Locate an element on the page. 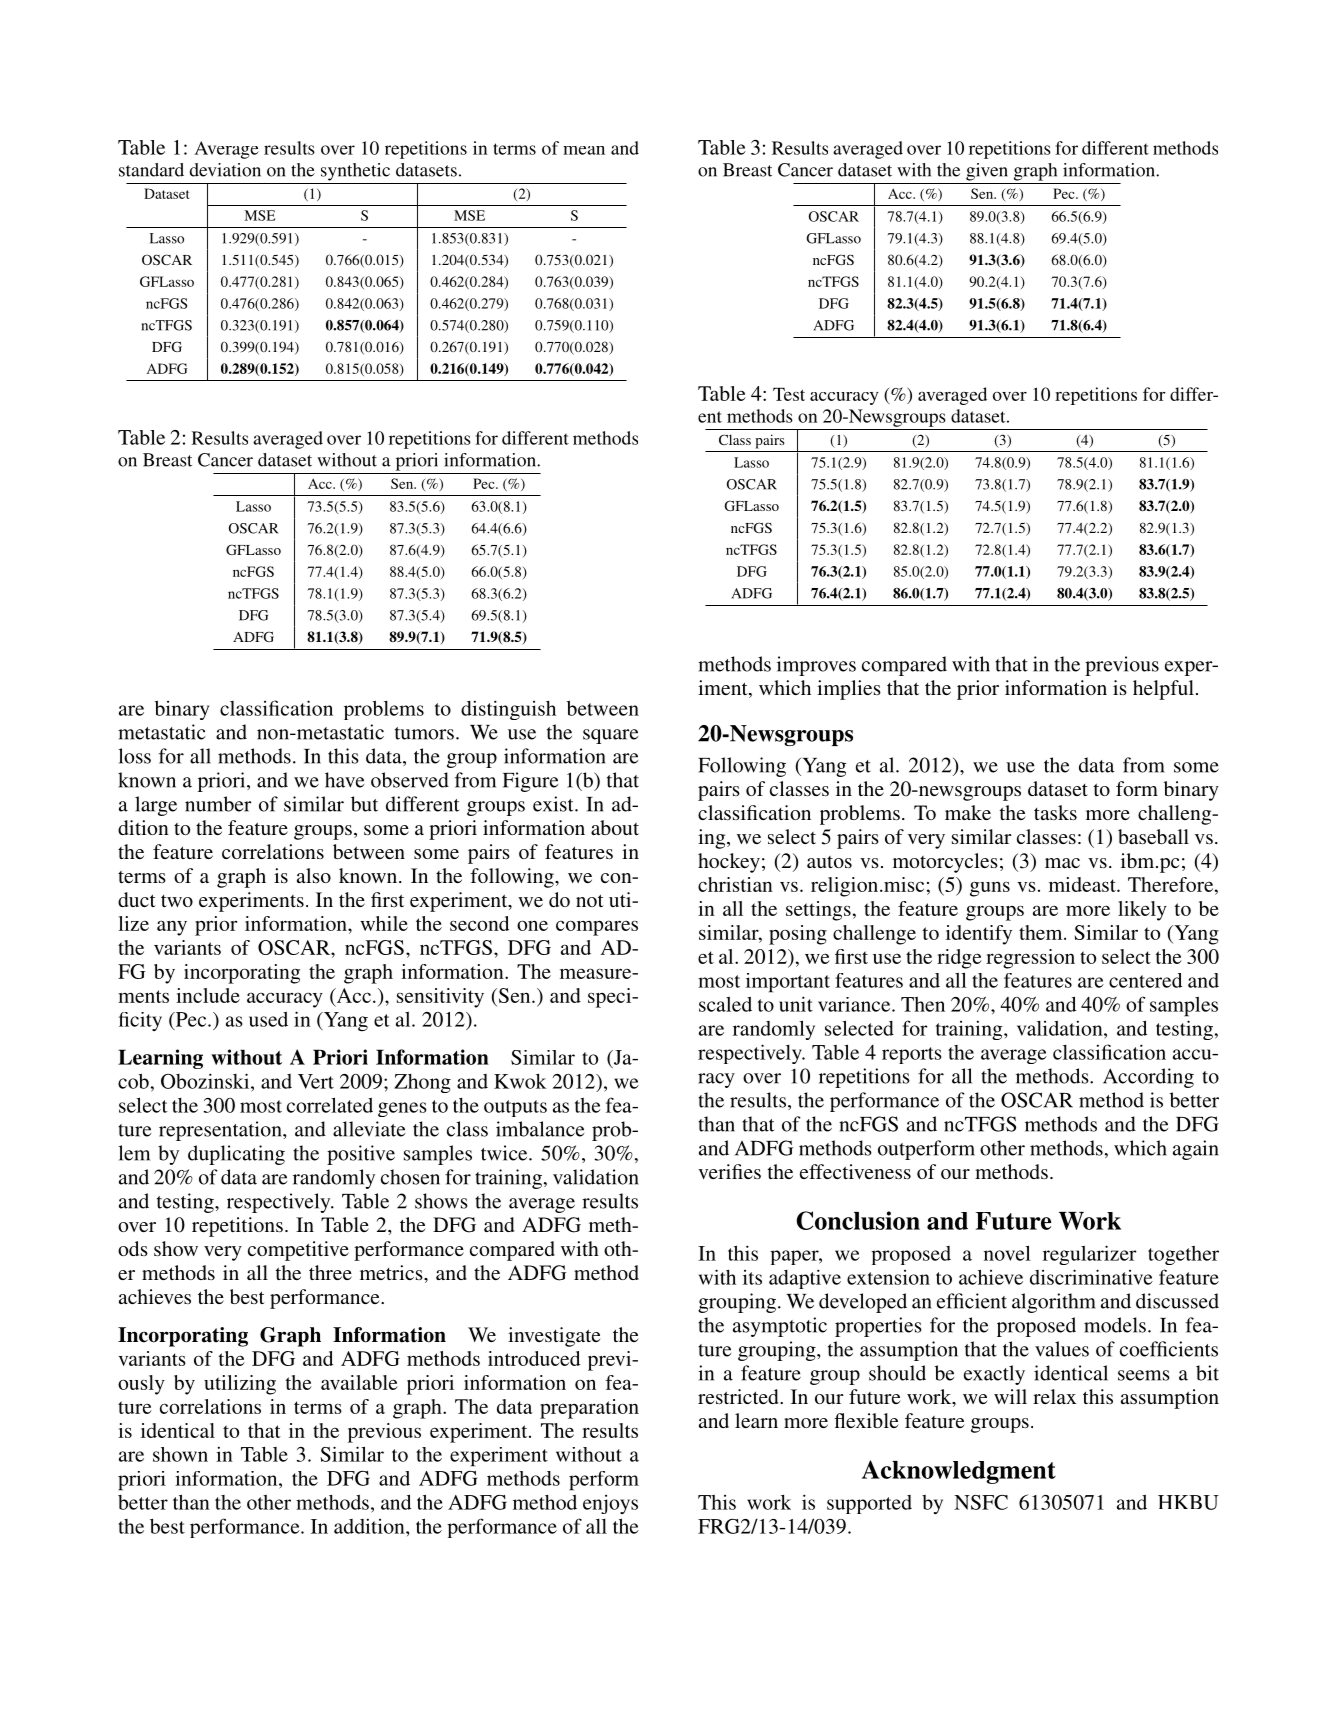 The image size is (1337, 1730). again is located at coordinates (1196, 1150).
